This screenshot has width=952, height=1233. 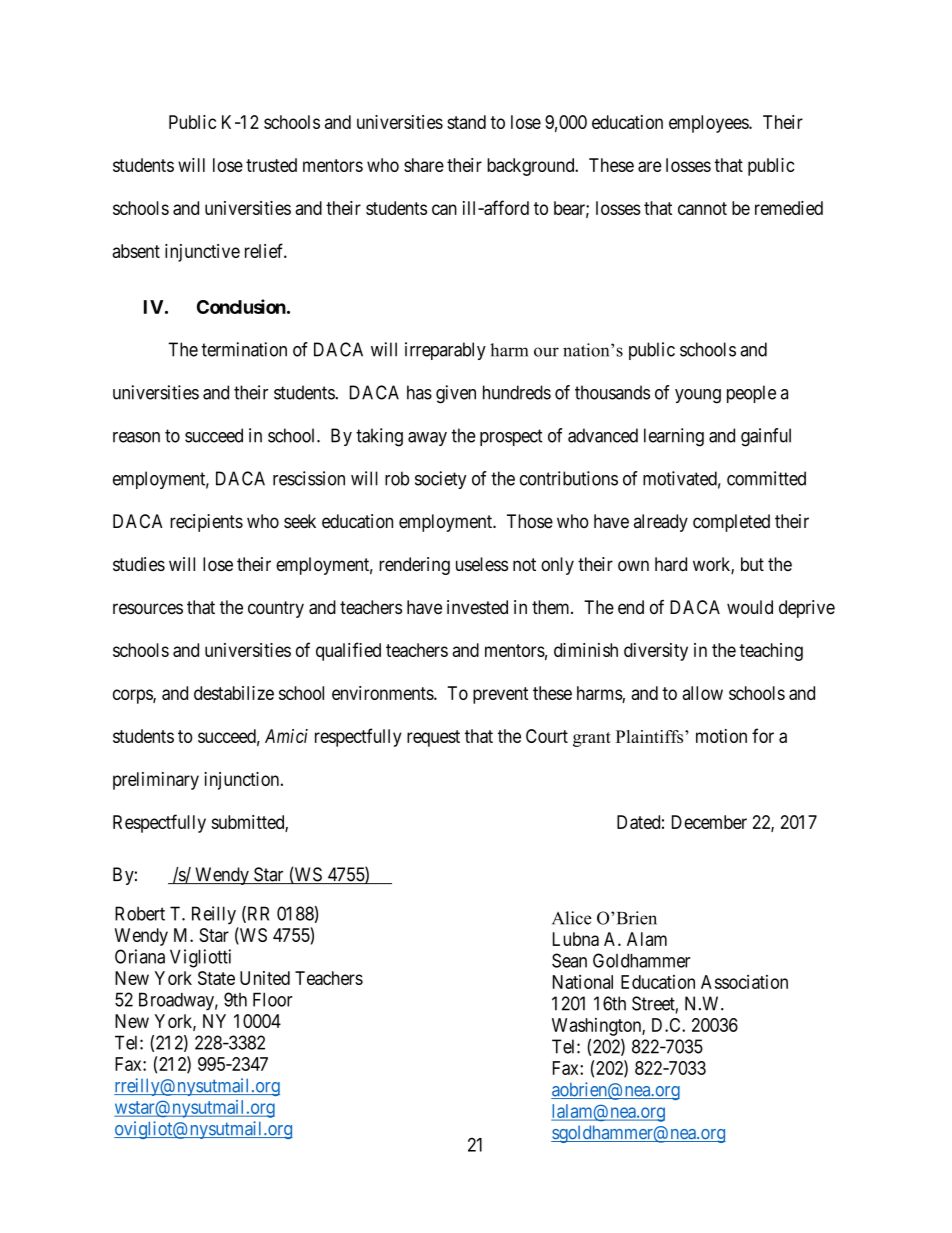 What do you see at coordinates (271, 165) in the screenshot?
I see `trusted` at bounding box center [271, 165].
